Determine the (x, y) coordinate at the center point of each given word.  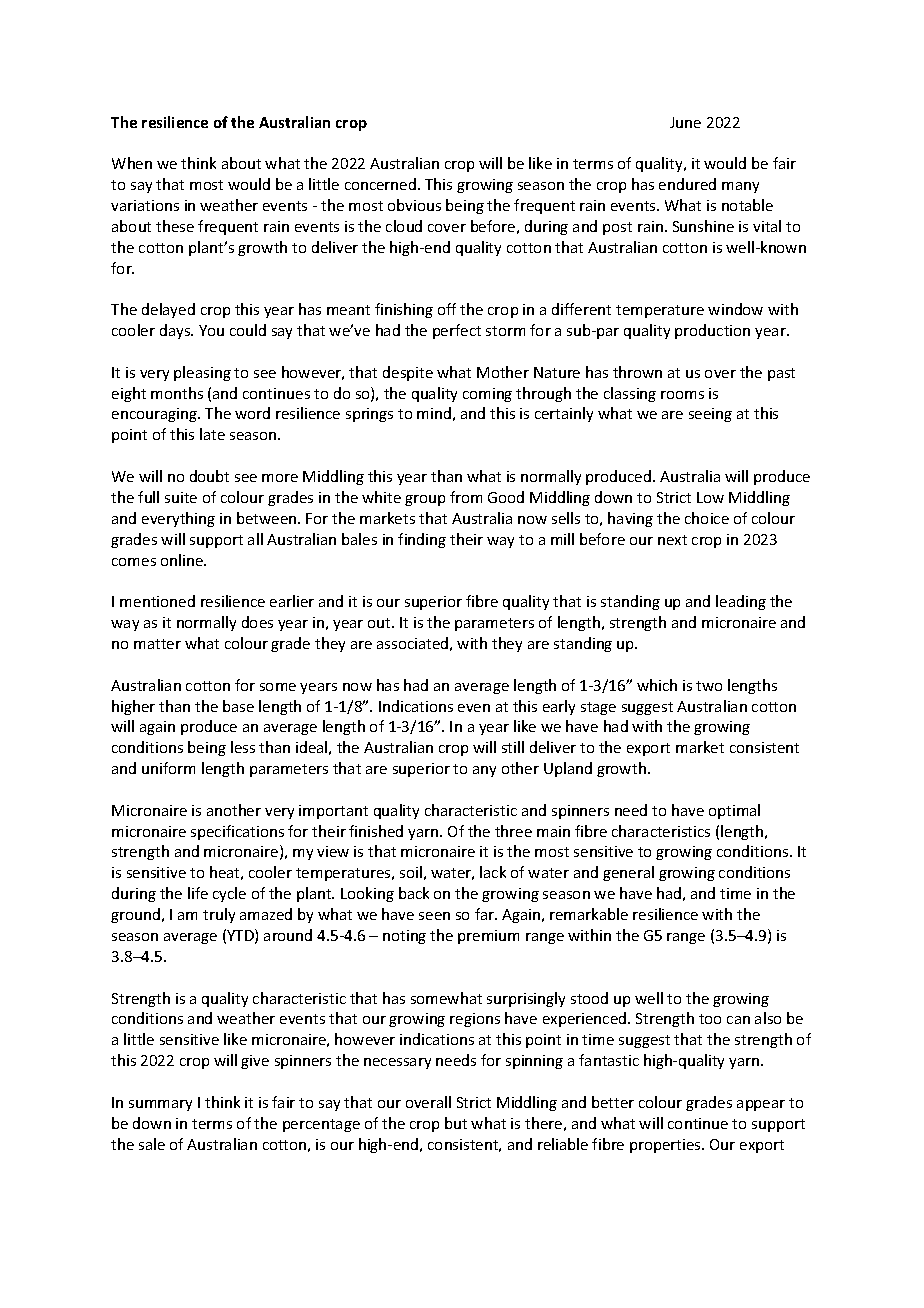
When (132, 163)
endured (687, 184)
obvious (414, 205)
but (456, 1123)
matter (157, 644)
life (198, 893)
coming (487, 395)
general (628, 873)
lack (493, 872)
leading (741, 602)
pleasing (202, 373)
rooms (682, 395)
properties (666, 1146)
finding (422, 540)
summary (160, 1105)
